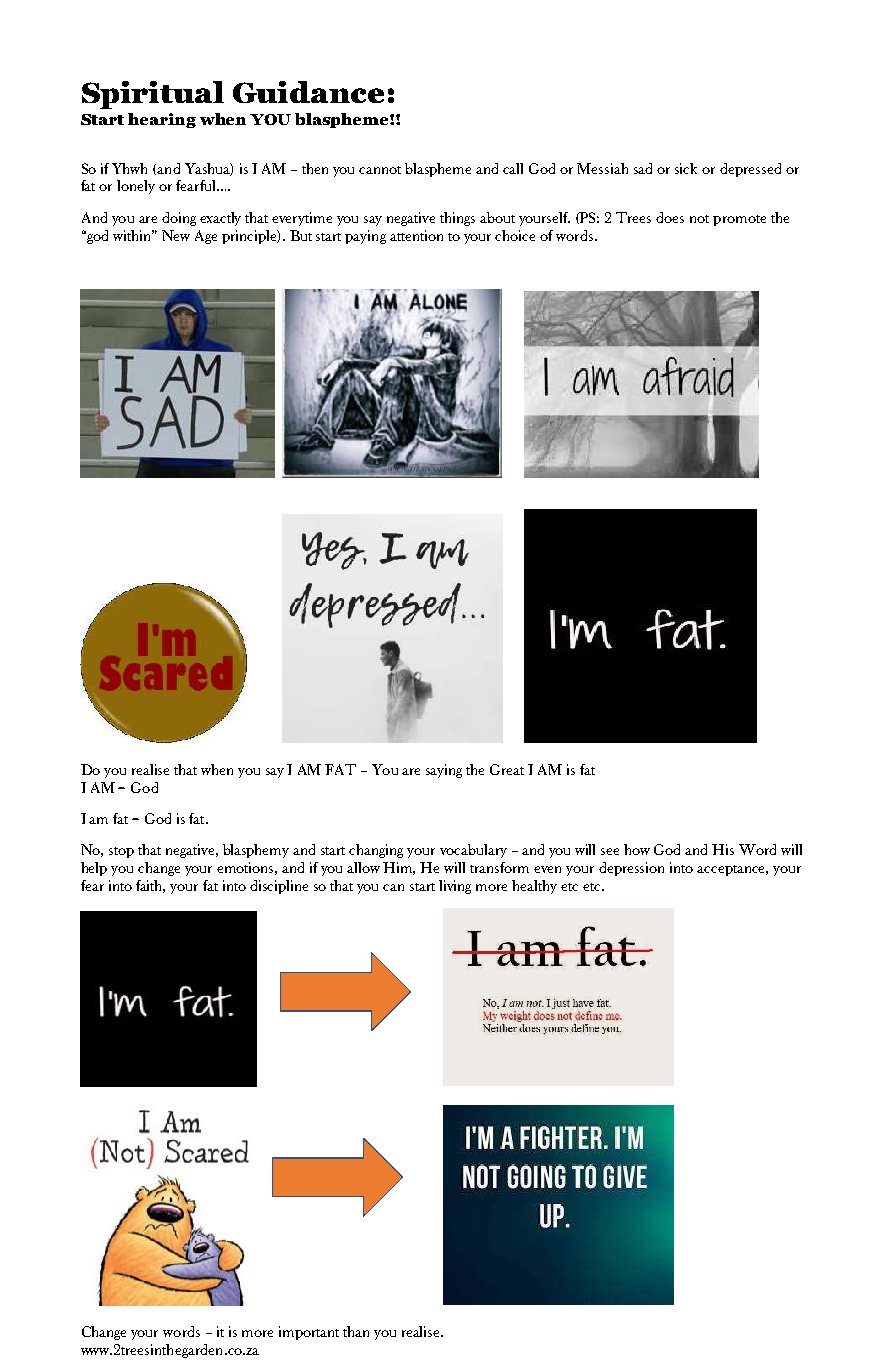 This page has height=1372, width=887. What do you see at coordinates (309, 1333) in the page?
I see `important` at bounding box center [309, 1333].
